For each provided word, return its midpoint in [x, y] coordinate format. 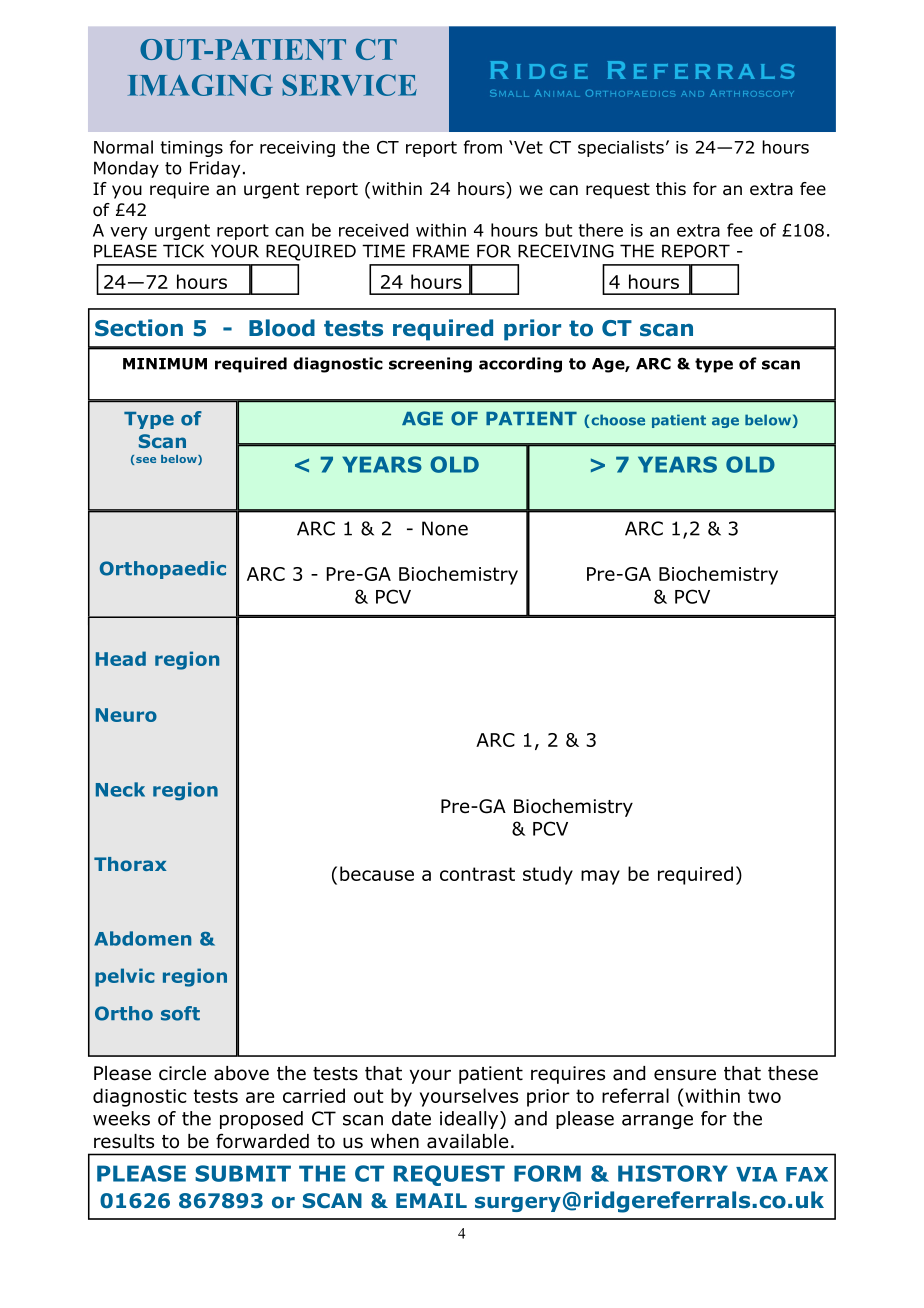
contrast [477, 874]
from [483, 147]
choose [617, 421]
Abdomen [142, 938]
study [548, 875]
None [445, 528]
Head [121, 658]
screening [430, 365]
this [671, 188]
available [467, 1141]
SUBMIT [243, 1173]
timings [191, 149]
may [600, 877]
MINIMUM [165, 364]
